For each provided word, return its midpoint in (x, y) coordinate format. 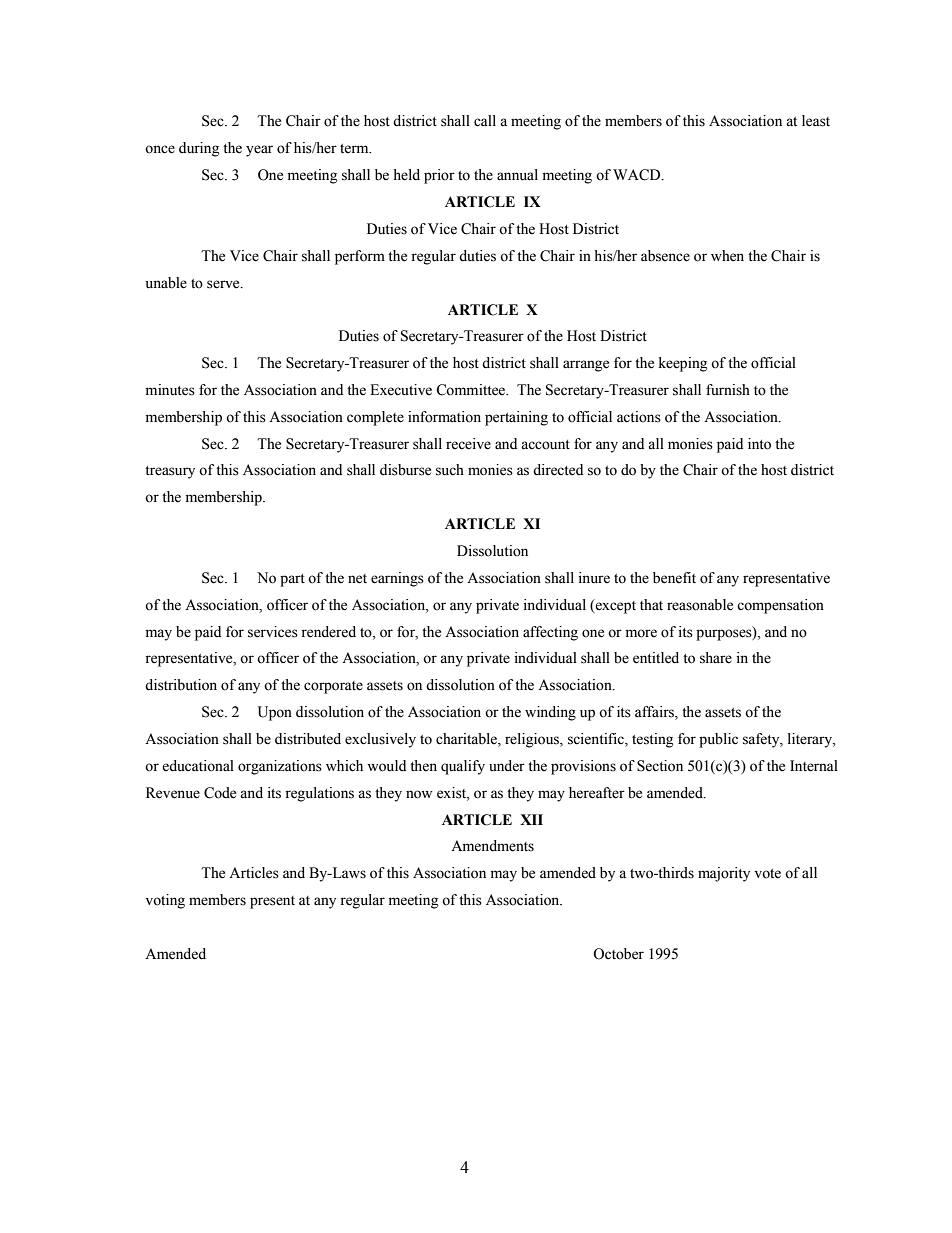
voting (165, 901)
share (716, 658)
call (485, 121)
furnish (728, 390)
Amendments (492, 846)
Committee (472, 390)
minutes (170, 390)
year (259, 151)
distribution (181, 685)
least (816, 121)
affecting (550, 633)
